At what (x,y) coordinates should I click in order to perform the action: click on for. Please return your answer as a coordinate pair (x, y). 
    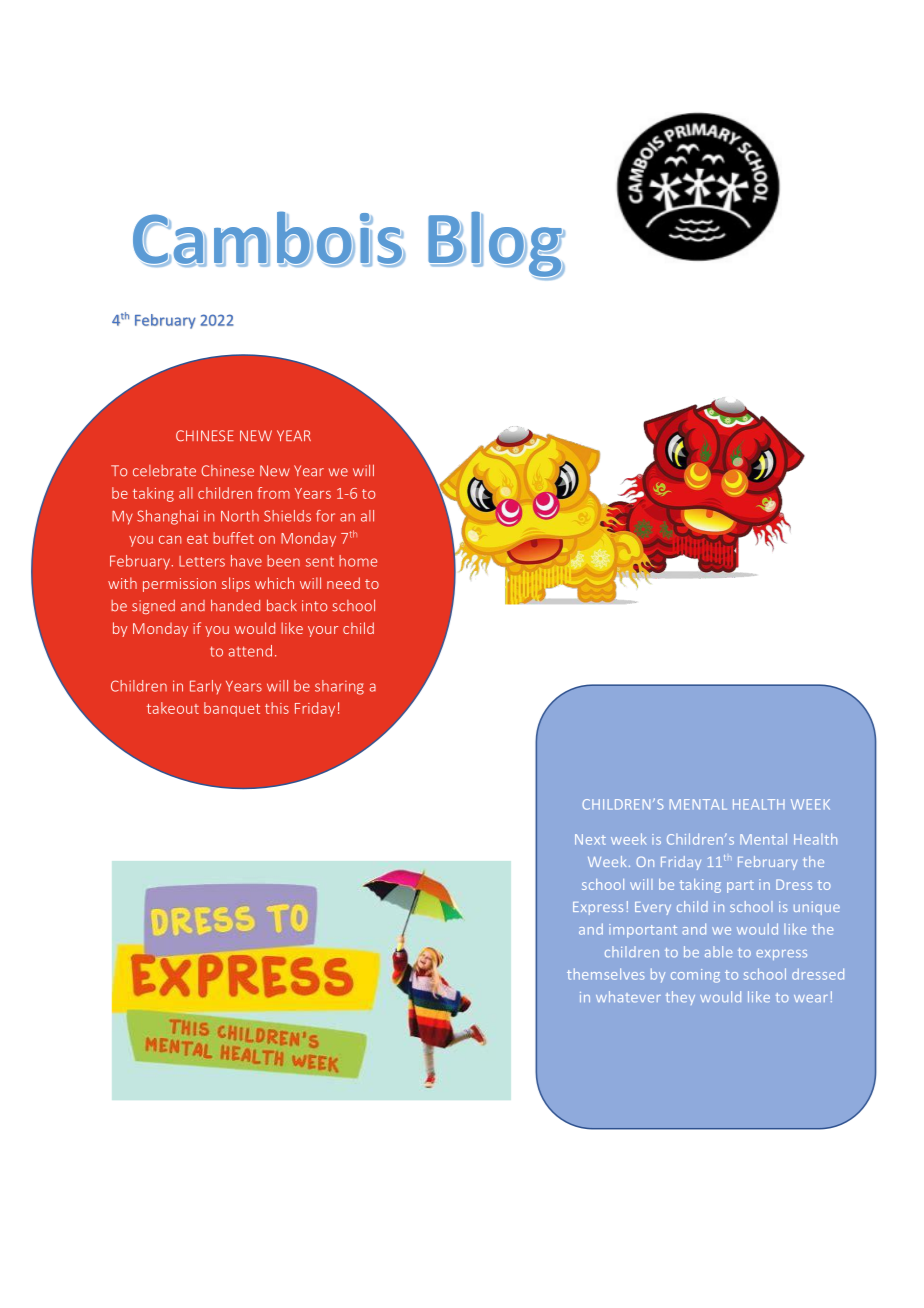
    Looking at the image, I should click on (325, 516).
